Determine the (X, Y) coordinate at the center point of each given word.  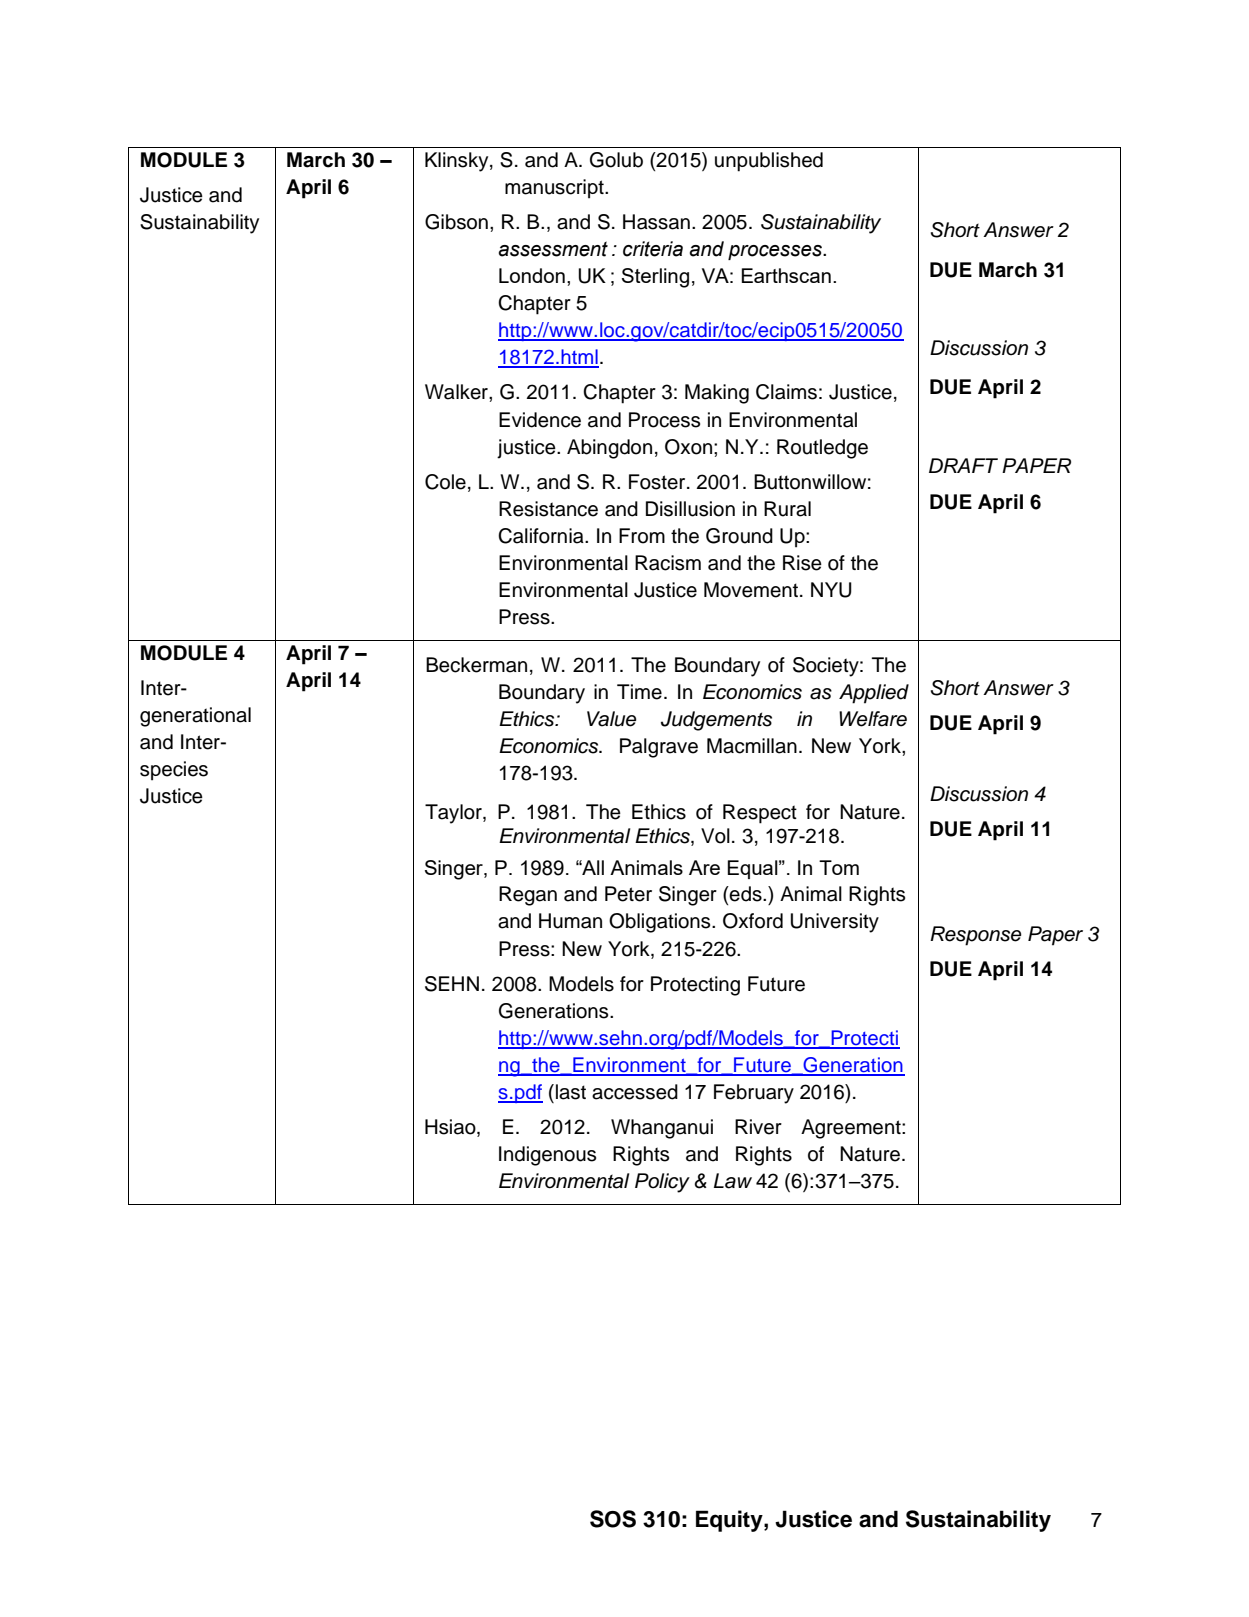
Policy (662, 1183)
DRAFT (963, 465)
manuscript (555, 189)
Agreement (852, 1129)
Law (733, 1181)
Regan (528, 896)
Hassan (656, 222)
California (542, 536)
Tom (839, 867)
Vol (715, 836)
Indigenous (547, 1156)
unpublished (769, 162)
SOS (613, 1519)
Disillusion (690, 509)
